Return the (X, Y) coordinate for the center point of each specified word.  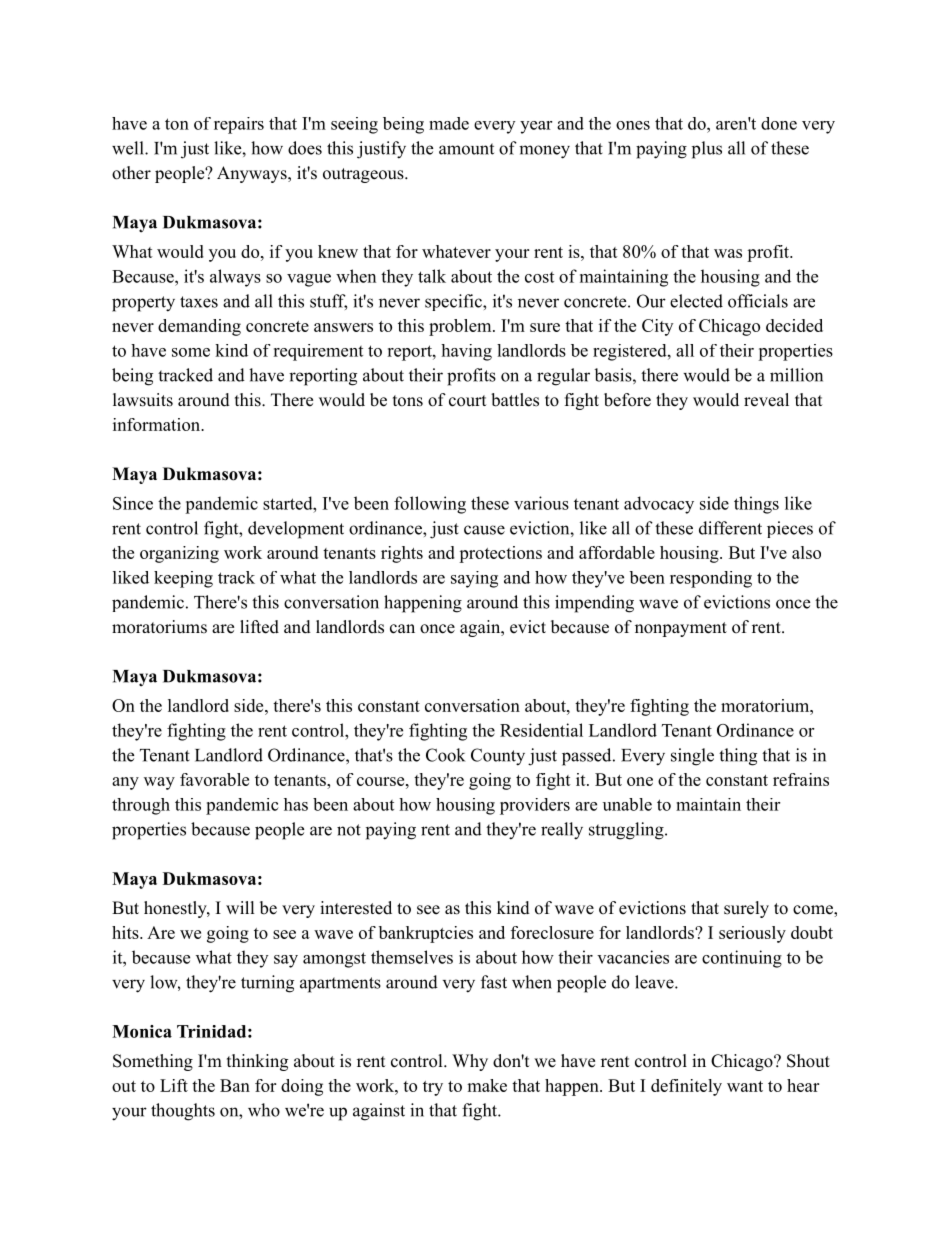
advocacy (659, 505)
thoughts (183, 1112)
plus (707, 150)
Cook (445, 755)
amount (466, 149)
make (487, 1085)
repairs (239, 125)
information (157, 424)
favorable (214, 779)
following (430, 505)
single (692, 757)
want (745, 1086)
